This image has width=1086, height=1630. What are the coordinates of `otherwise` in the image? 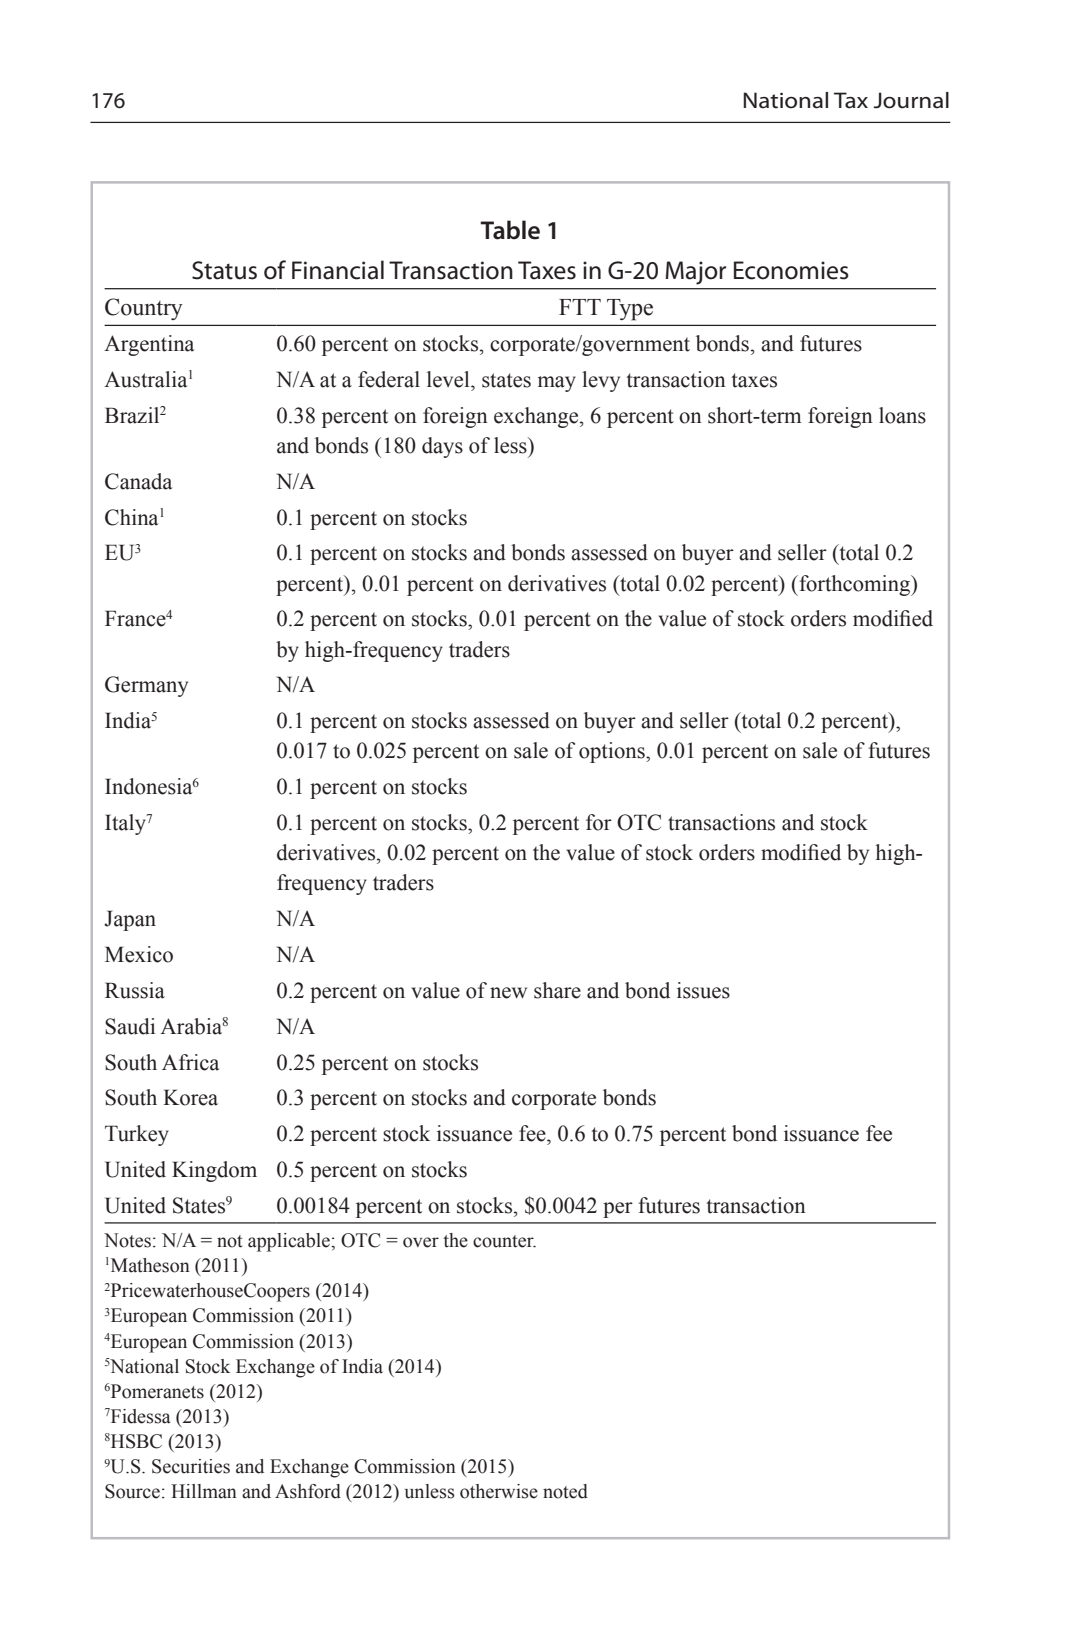 It's located at (499, 1491).
